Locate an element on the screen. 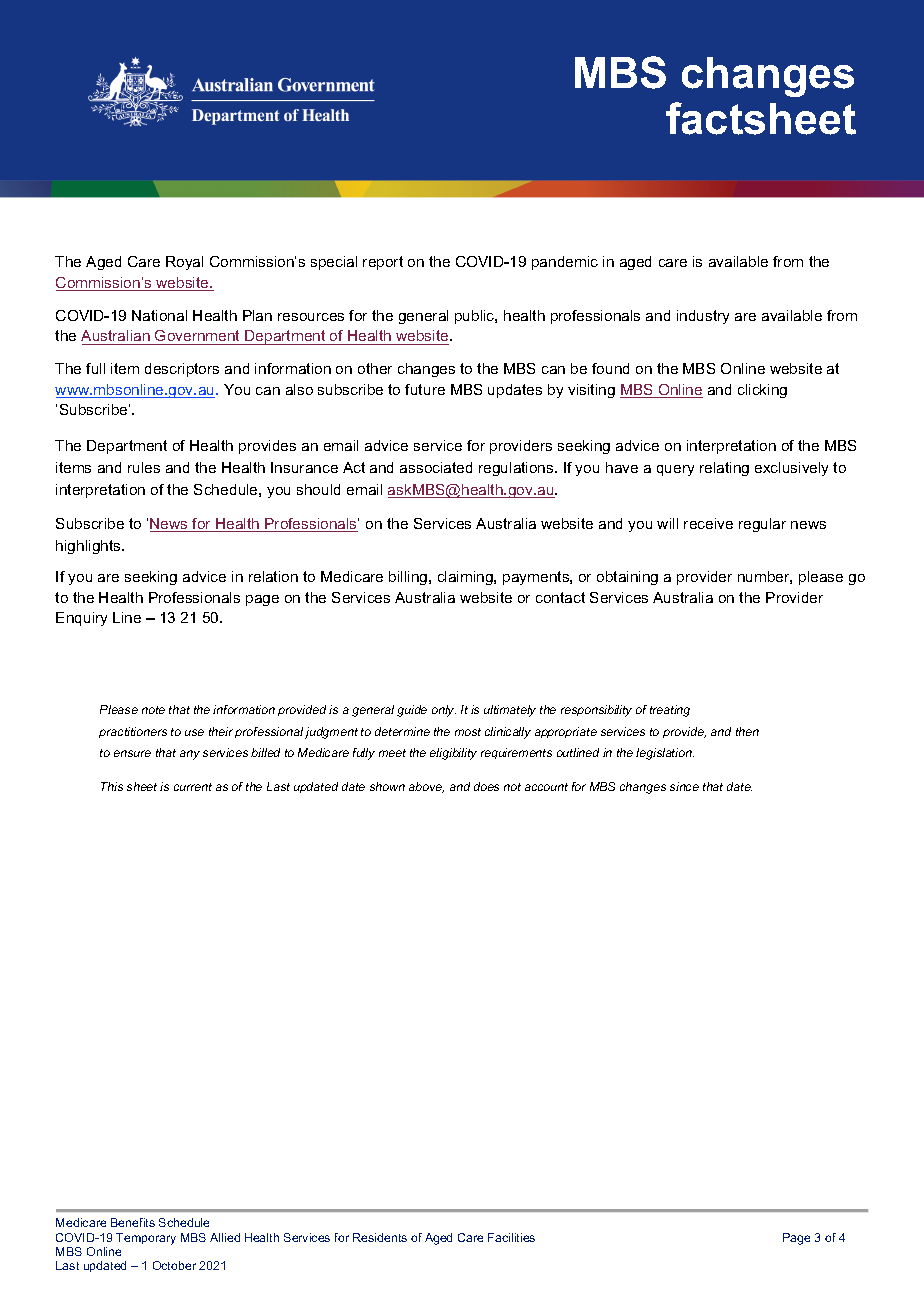 The height and width of the screenshot is (1308, 924). report is located at coordinates (383, 263).
